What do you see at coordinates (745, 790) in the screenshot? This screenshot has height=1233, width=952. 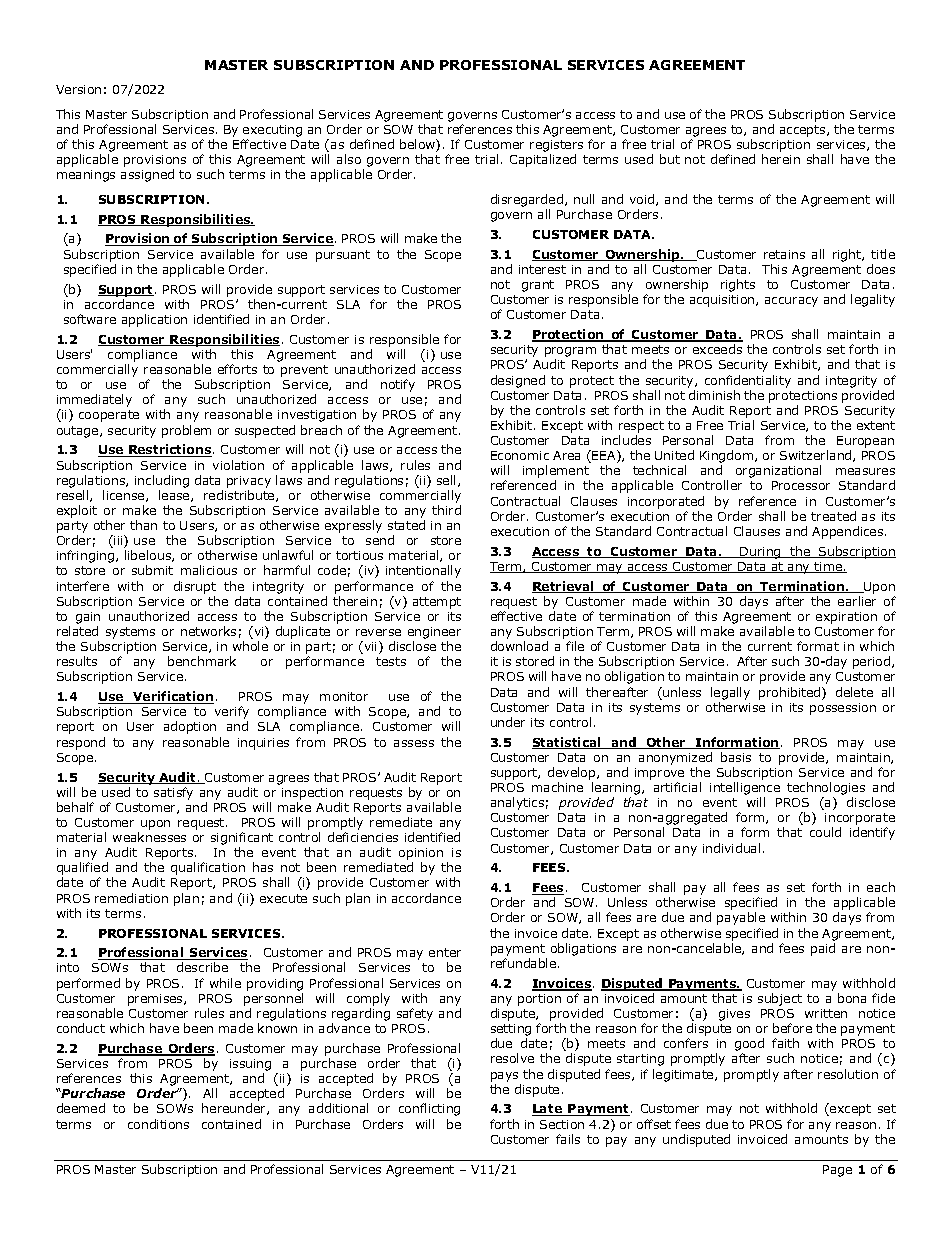 I see `intelligence` at bounding box center [745, 790].
